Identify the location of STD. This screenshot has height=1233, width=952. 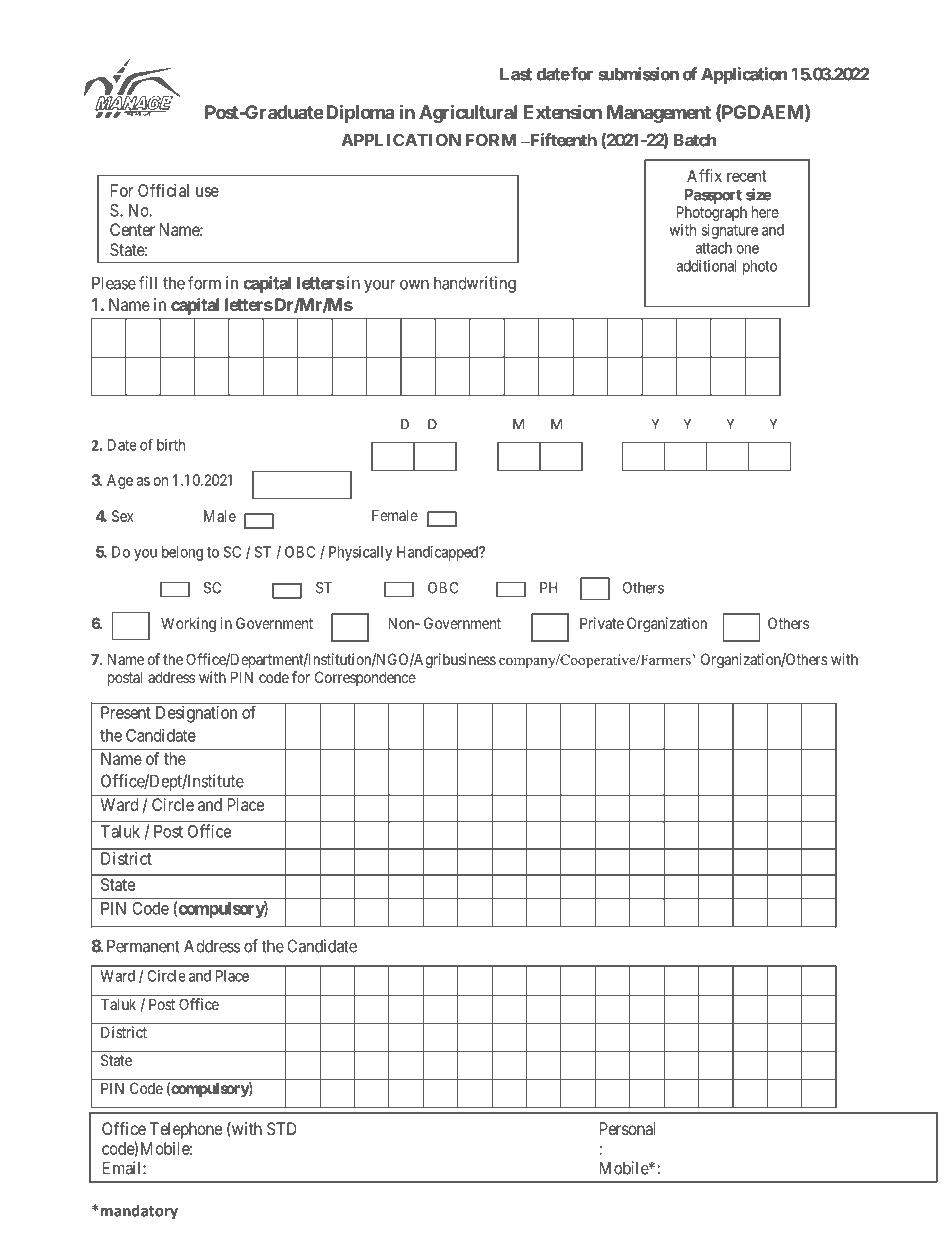
(282, 1128).
